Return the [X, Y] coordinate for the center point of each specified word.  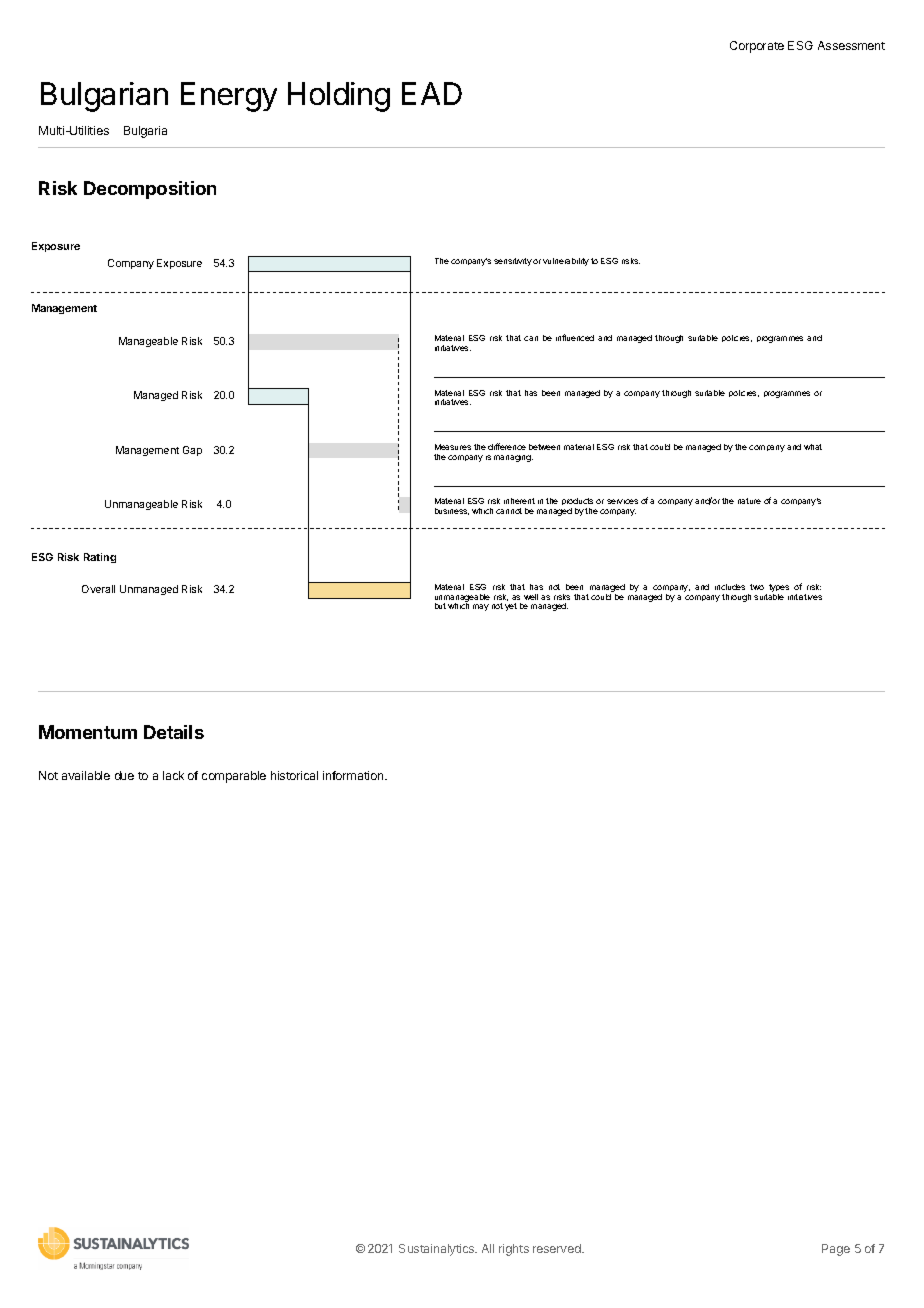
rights [514, 1250]
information [354, 775]
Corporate [757, 47]
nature [749, 501]
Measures [453, 447]
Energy [229, 97]
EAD [432, 93]
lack [173, 775]
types [779, 589]
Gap [192, 451]
